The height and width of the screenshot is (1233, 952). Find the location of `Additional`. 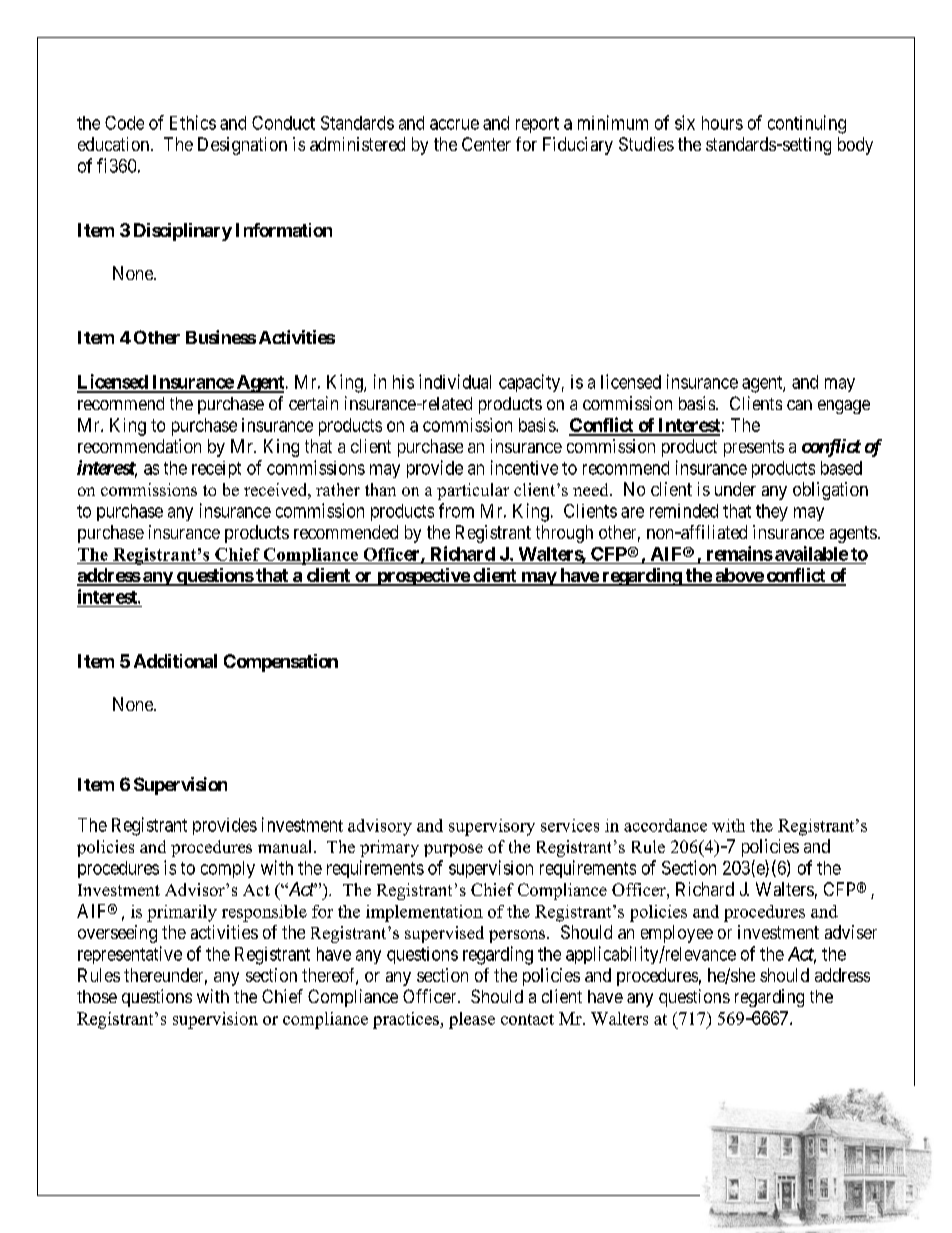

Additional is located at coordinates (175, 661).
